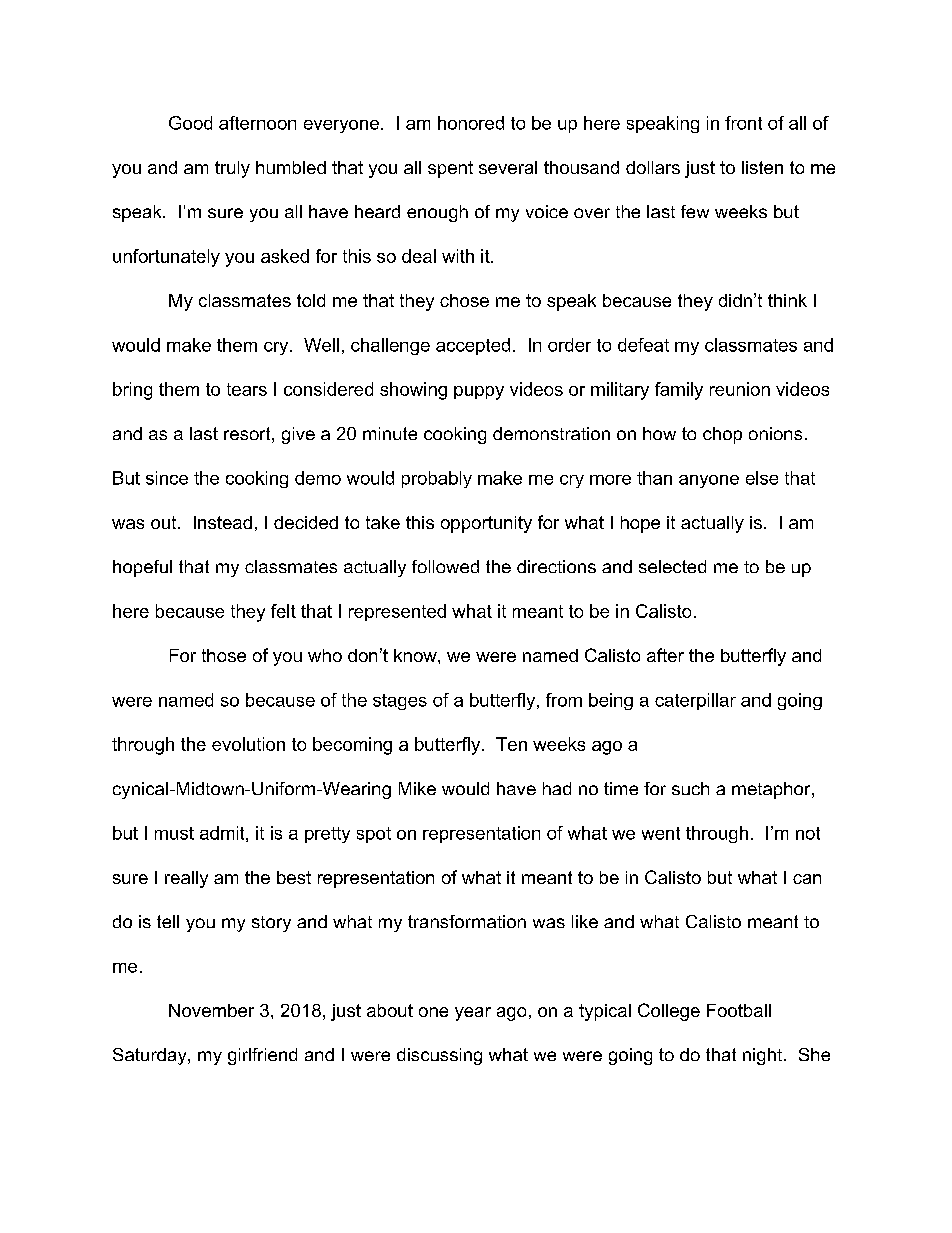 This screenshot has height=1233, width=952. What do you see at coordinates (437, 479) in the screenshot?
I see `probably` at bounding box center [437, 479].
